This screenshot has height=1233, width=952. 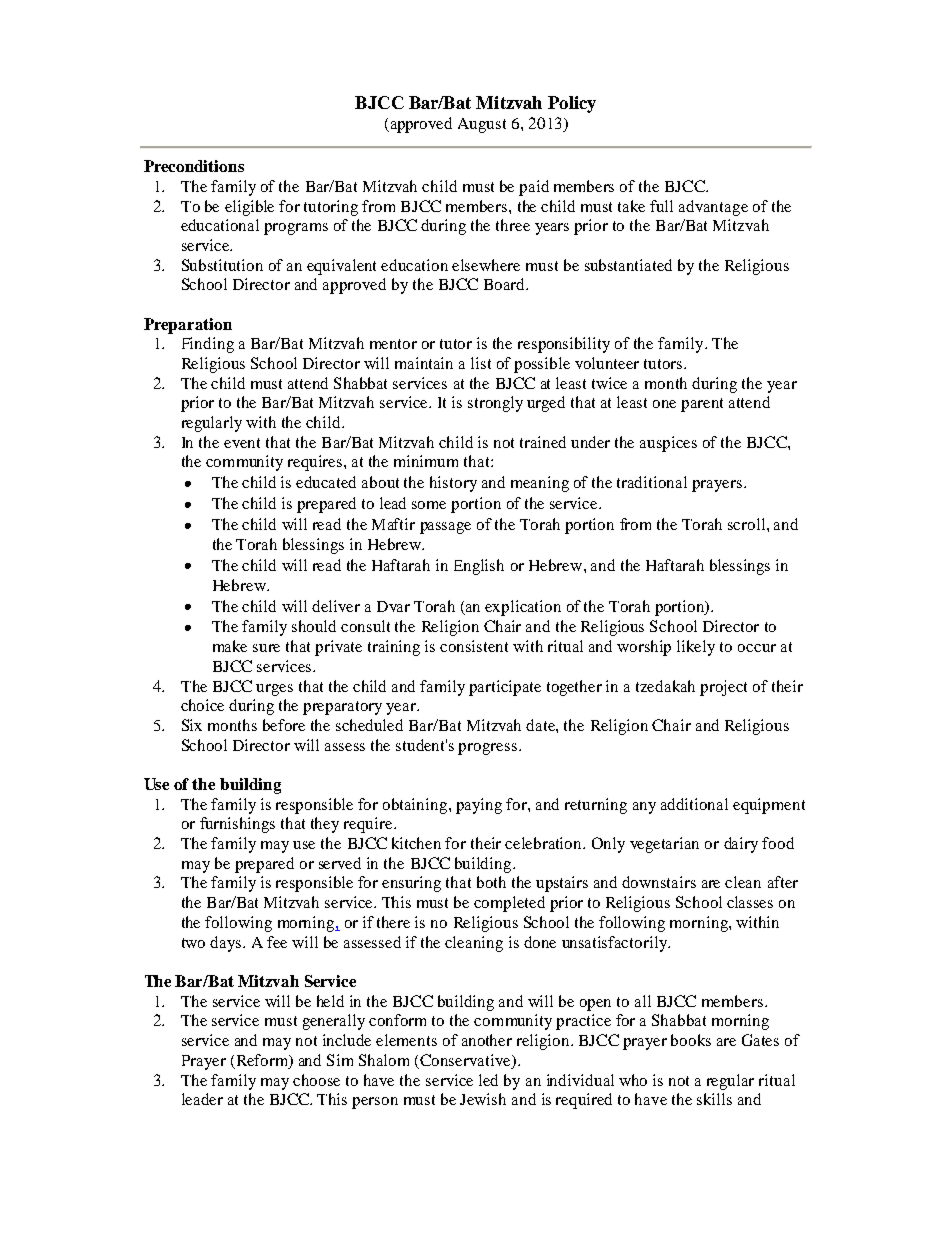 I want to click on strongly, so click(x=495, y=404).
